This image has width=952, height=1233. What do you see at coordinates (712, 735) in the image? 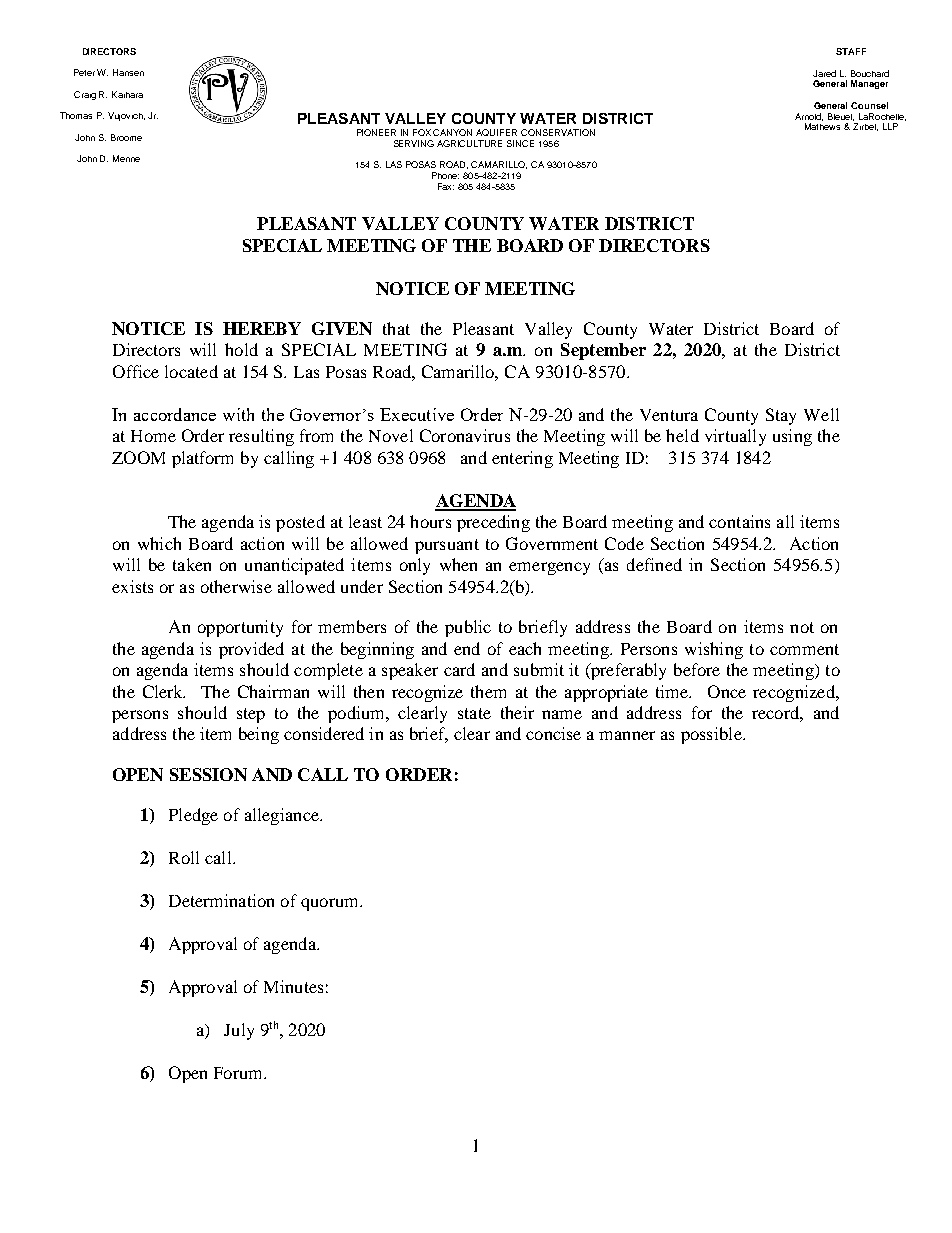
I see `possible` at bounding box center [712, 735].
